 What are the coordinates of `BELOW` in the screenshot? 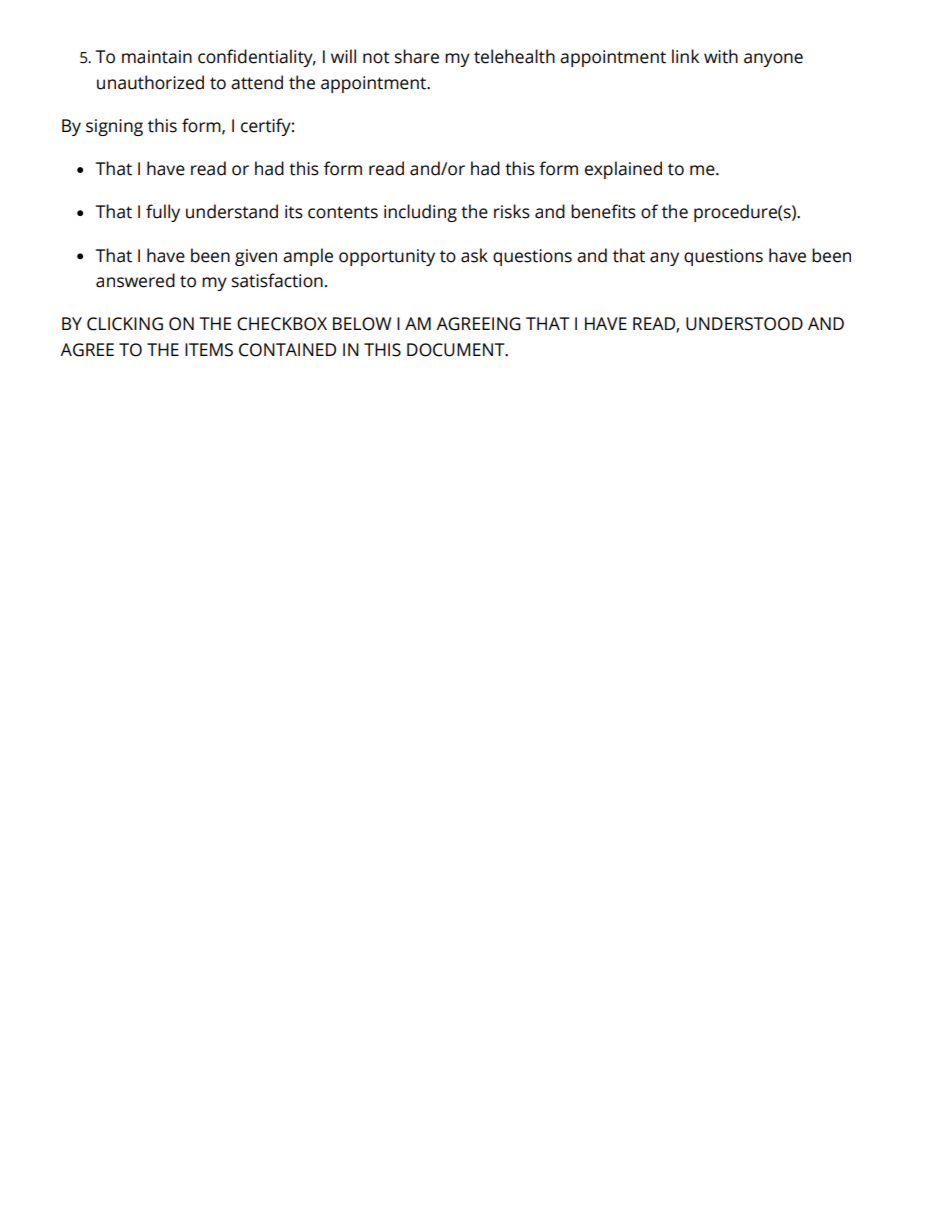 It's located at (362, 324).
